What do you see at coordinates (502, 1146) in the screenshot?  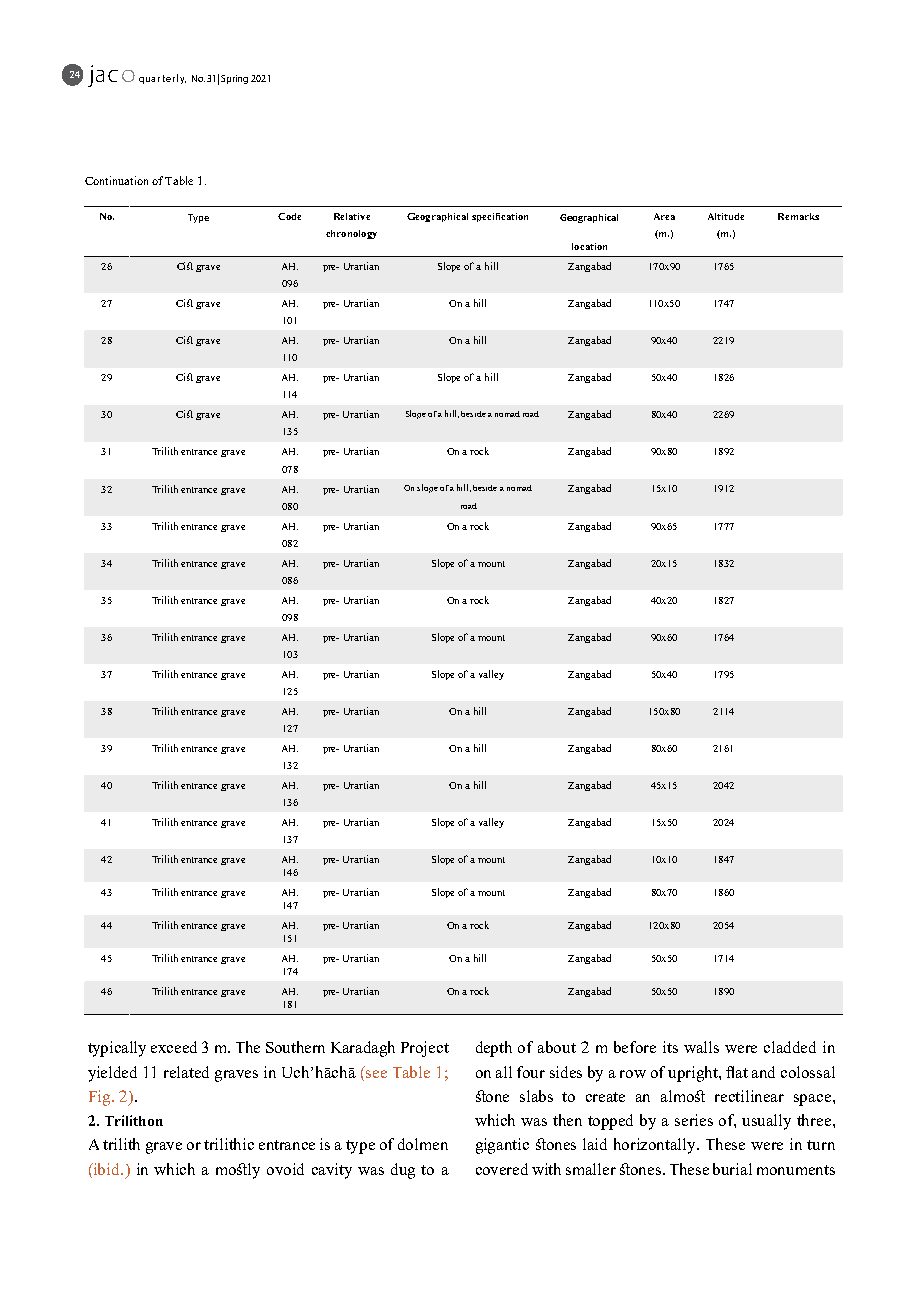 I see `gigantic` at bounding box center [502, 1146].
